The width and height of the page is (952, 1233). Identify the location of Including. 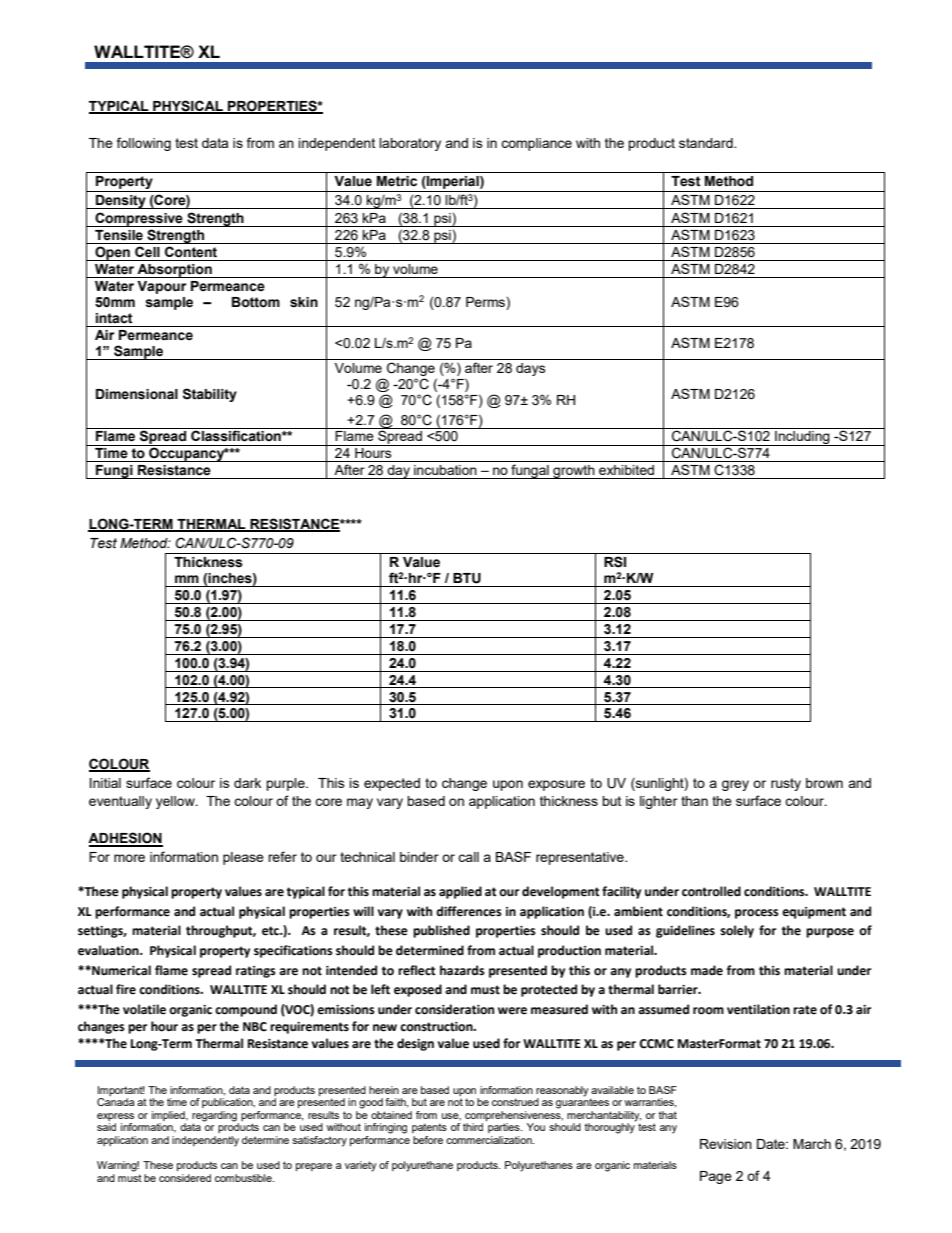
(802, 438).
